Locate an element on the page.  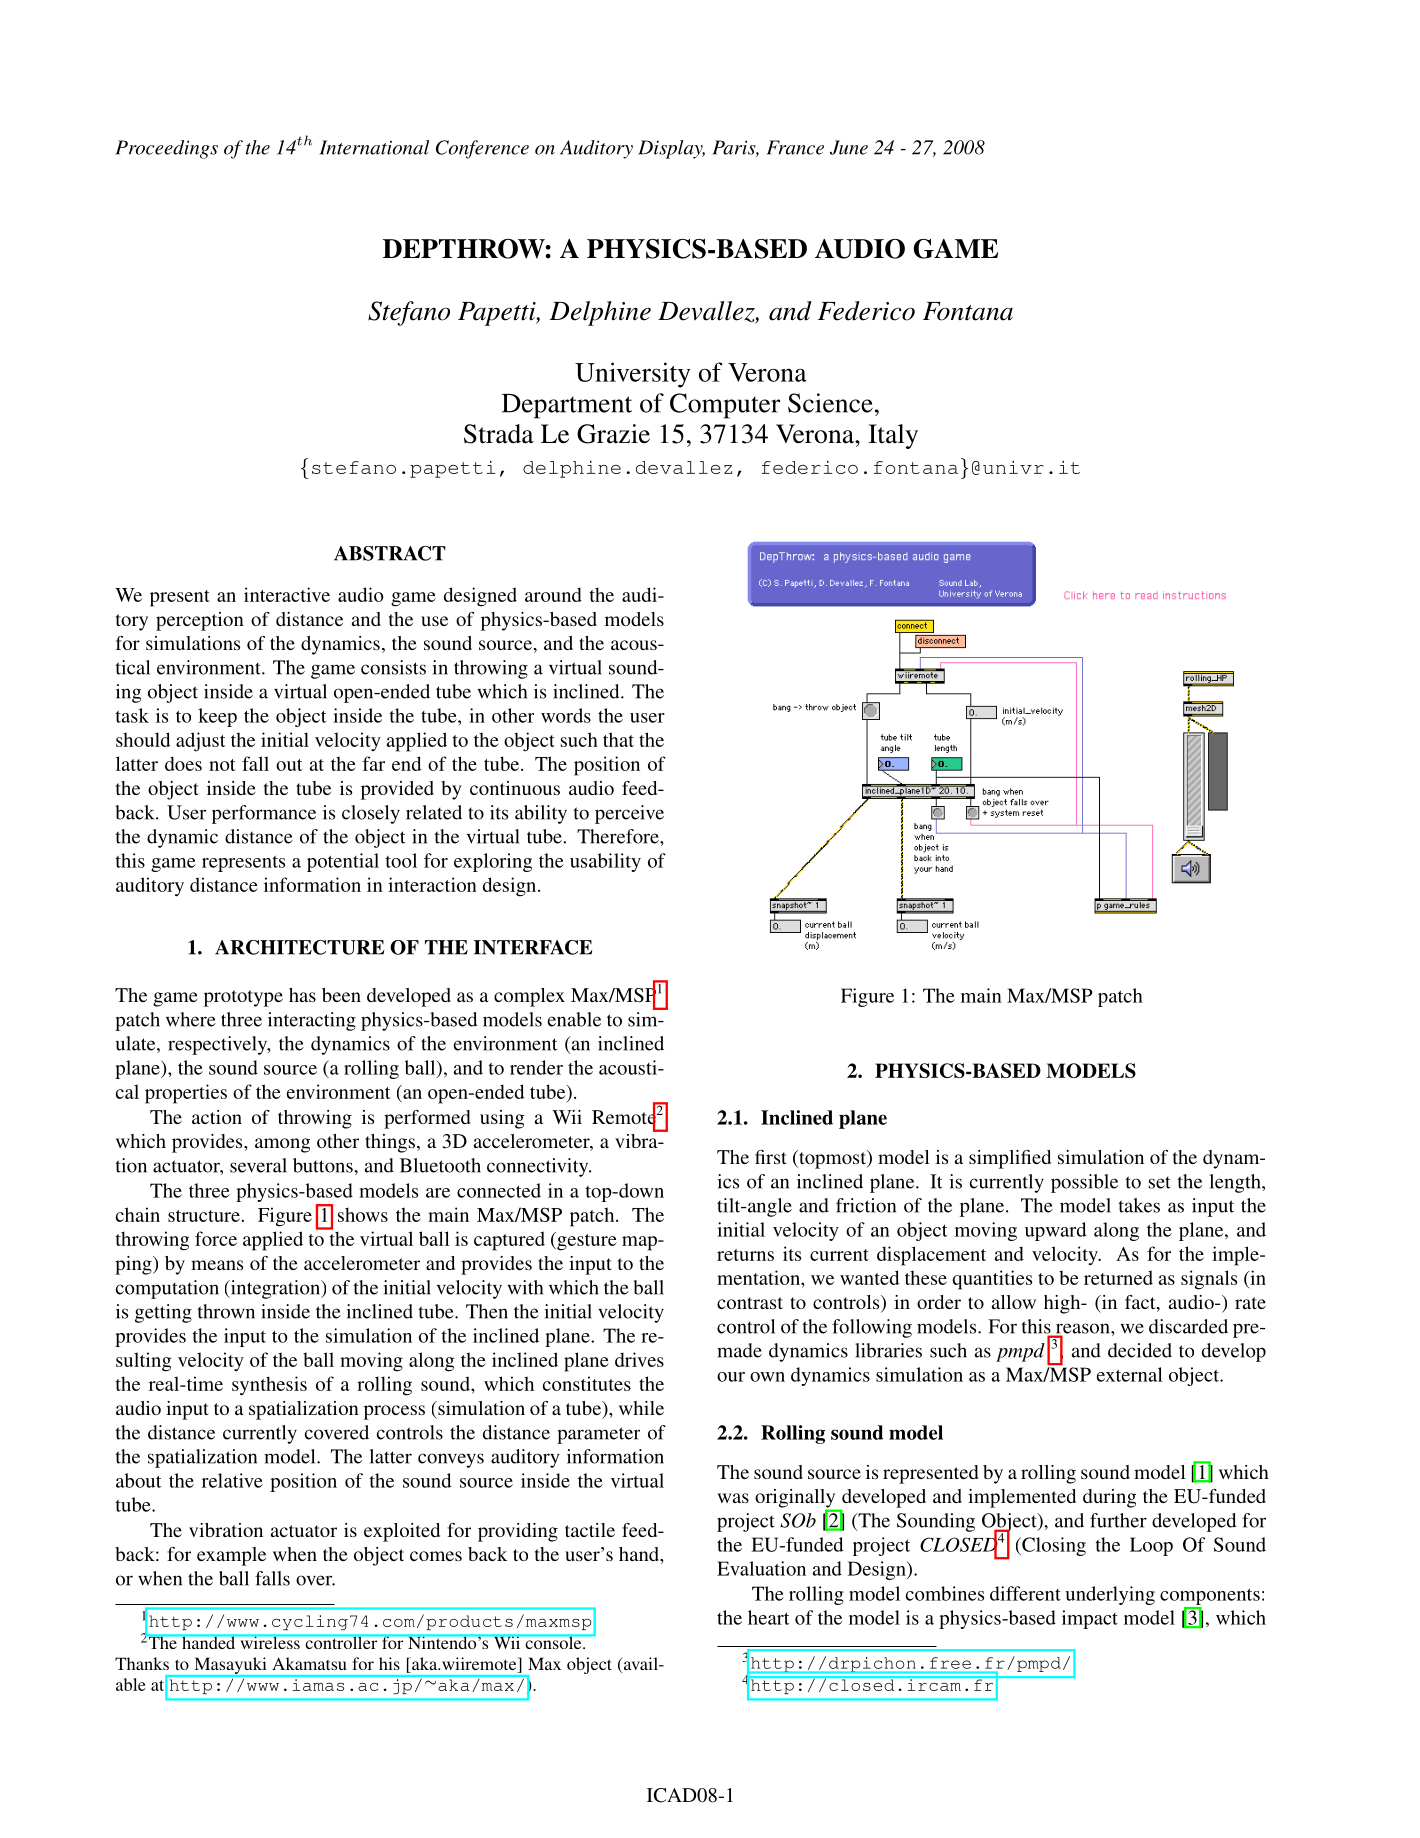
June is located at coordinates (849, 147).
